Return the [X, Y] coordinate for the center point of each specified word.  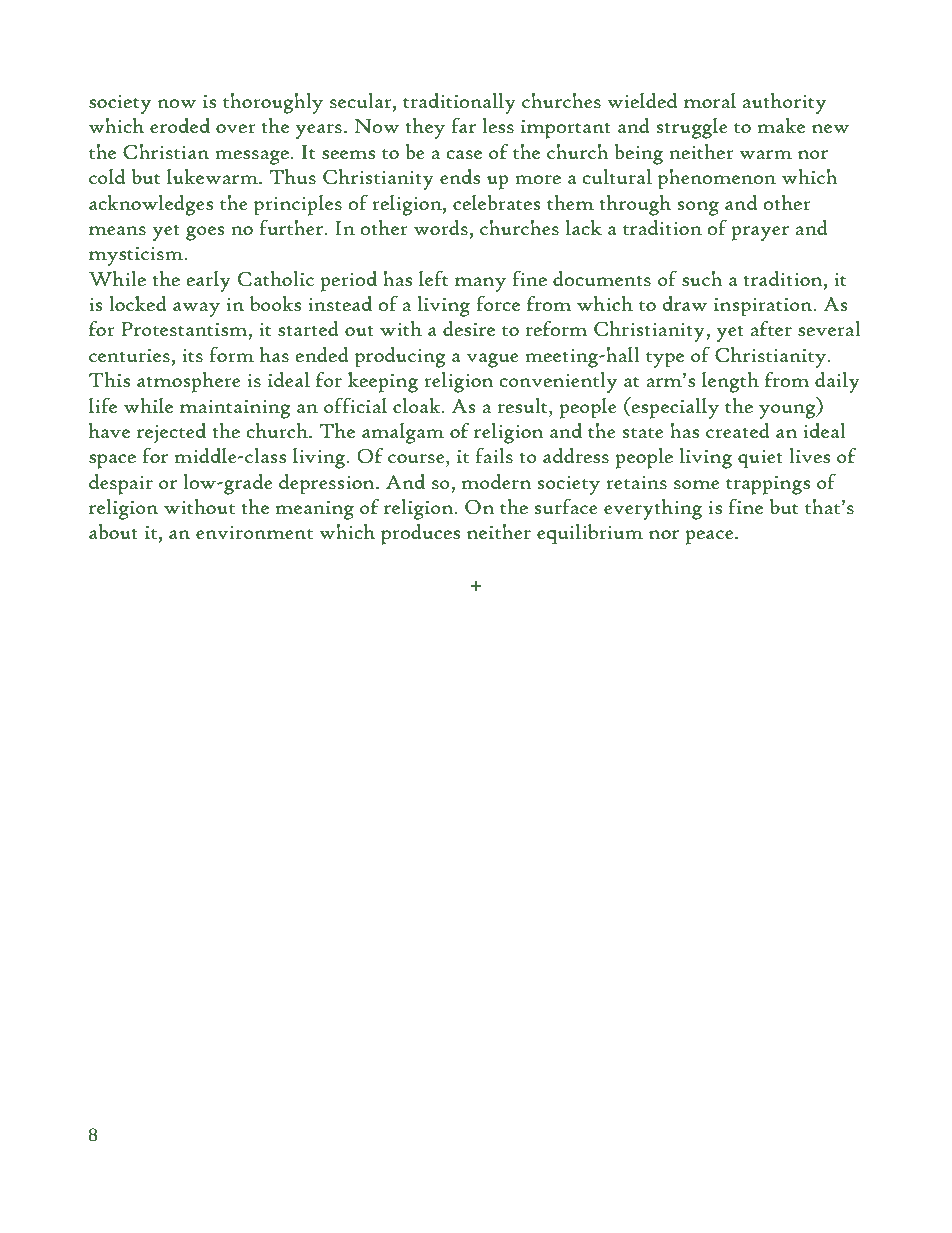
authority [784, 103]
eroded [180, 125]
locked [138, 303]
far [463, 125]
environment [254, 532]
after [771, 328]
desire [469, 328]
